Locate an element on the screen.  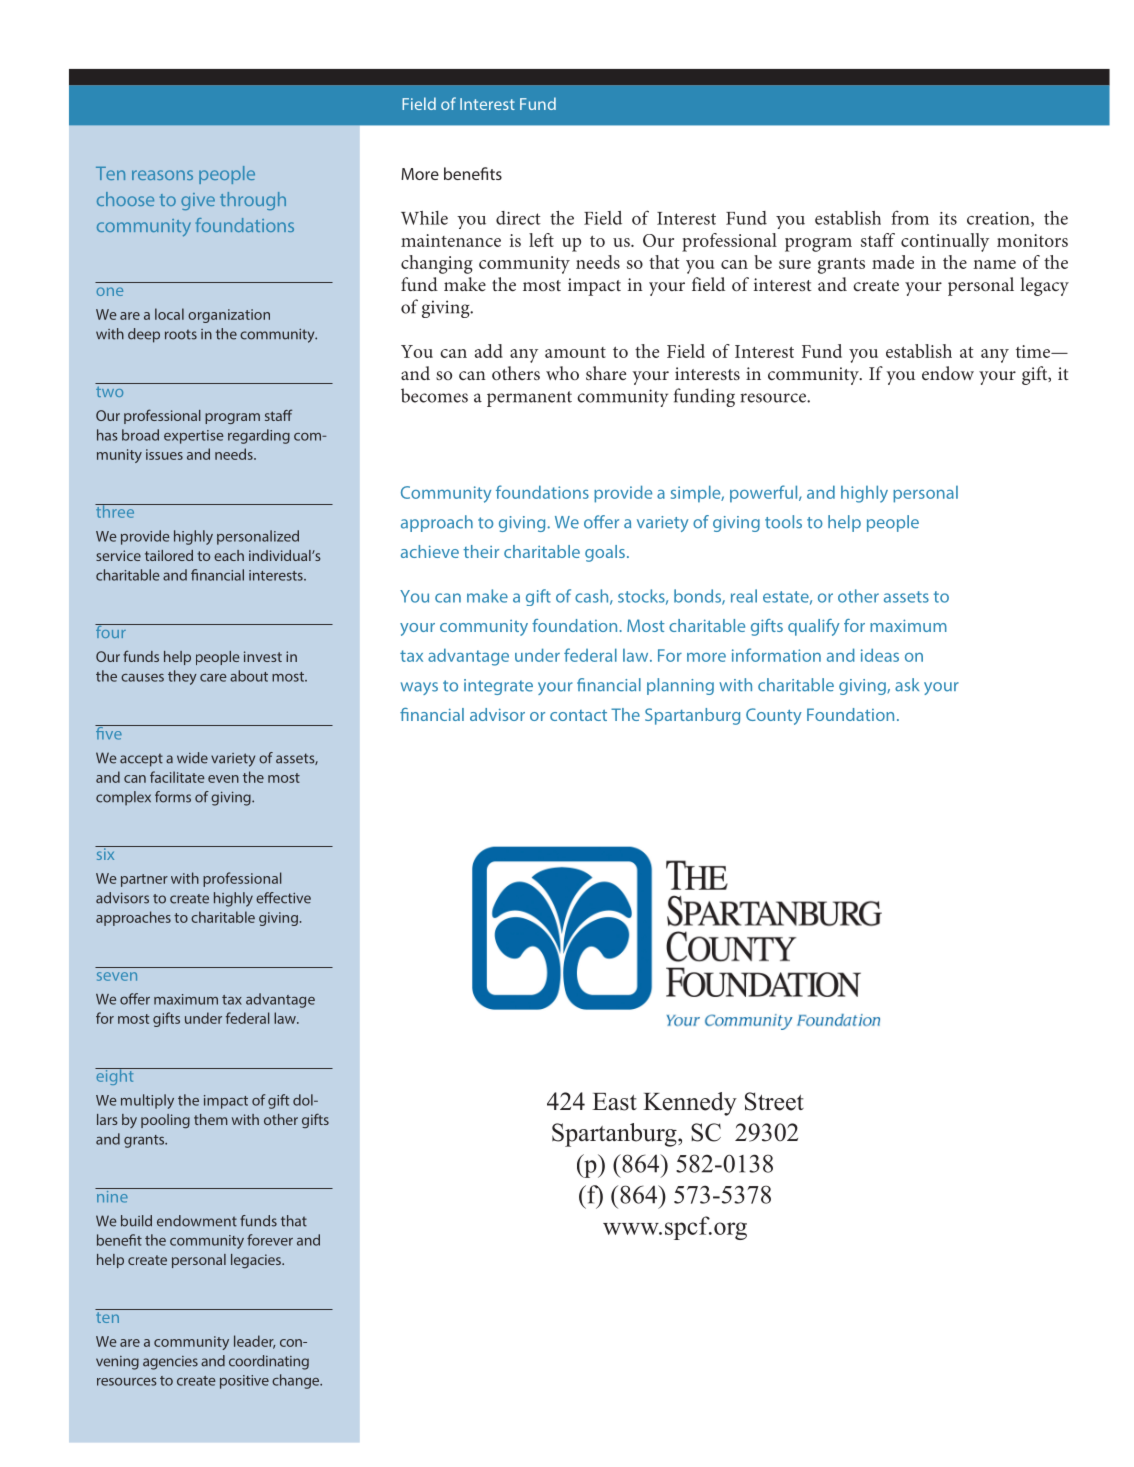
expertise is located at coordinates (194, 437).
